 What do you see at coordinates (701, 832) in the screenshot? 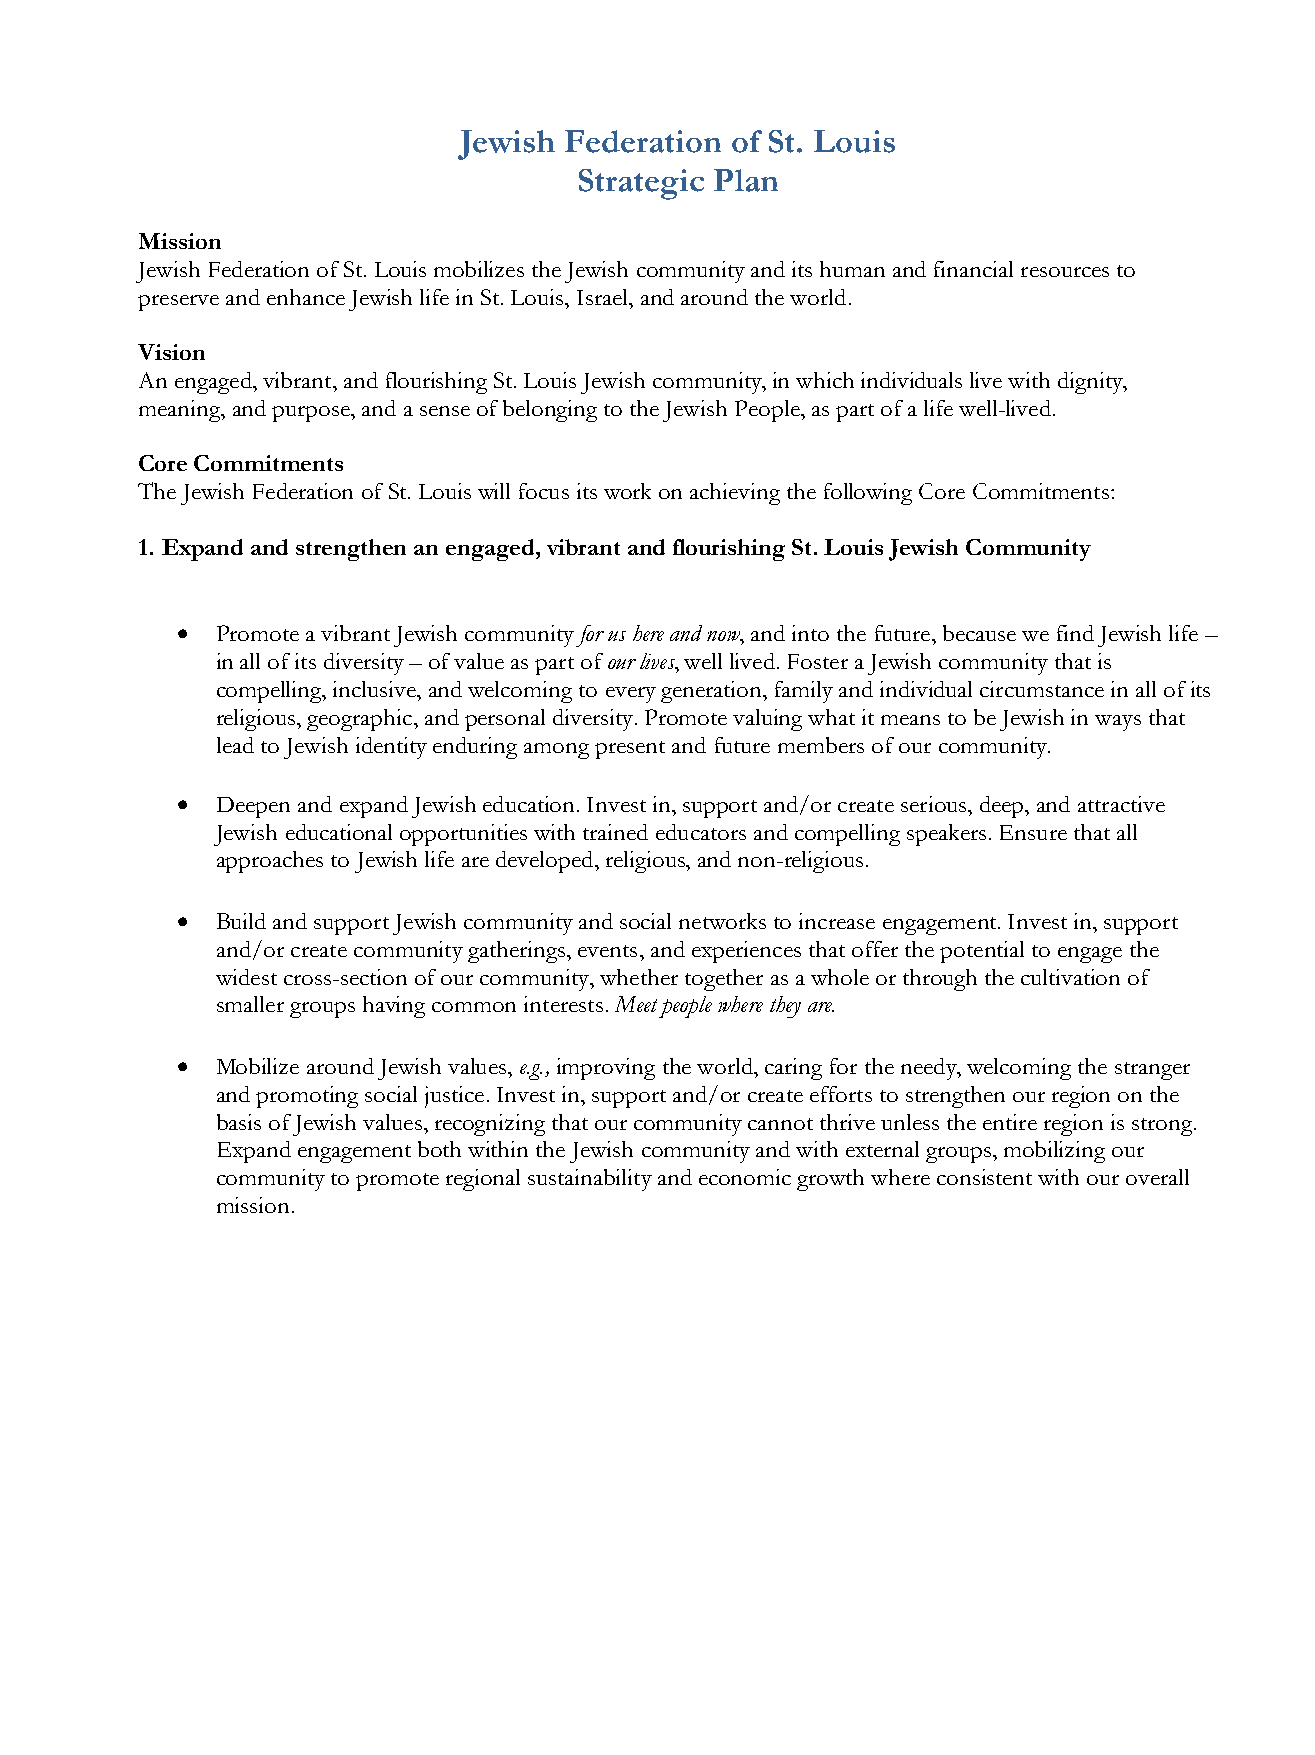
I see `educators` at bounding box center [701, 832].
